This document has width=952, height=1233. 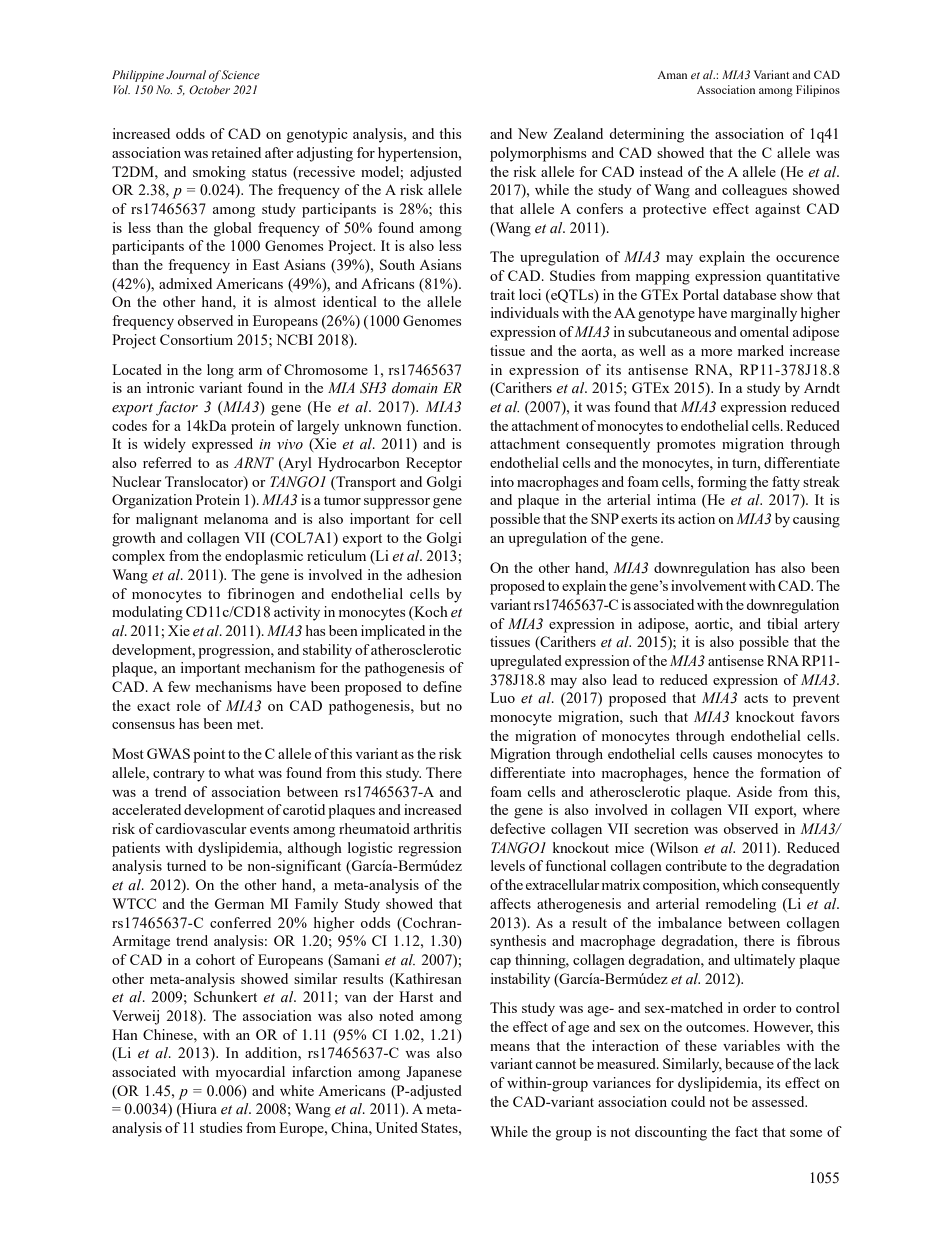 I want to click on New, so click(x=532, y=133).
